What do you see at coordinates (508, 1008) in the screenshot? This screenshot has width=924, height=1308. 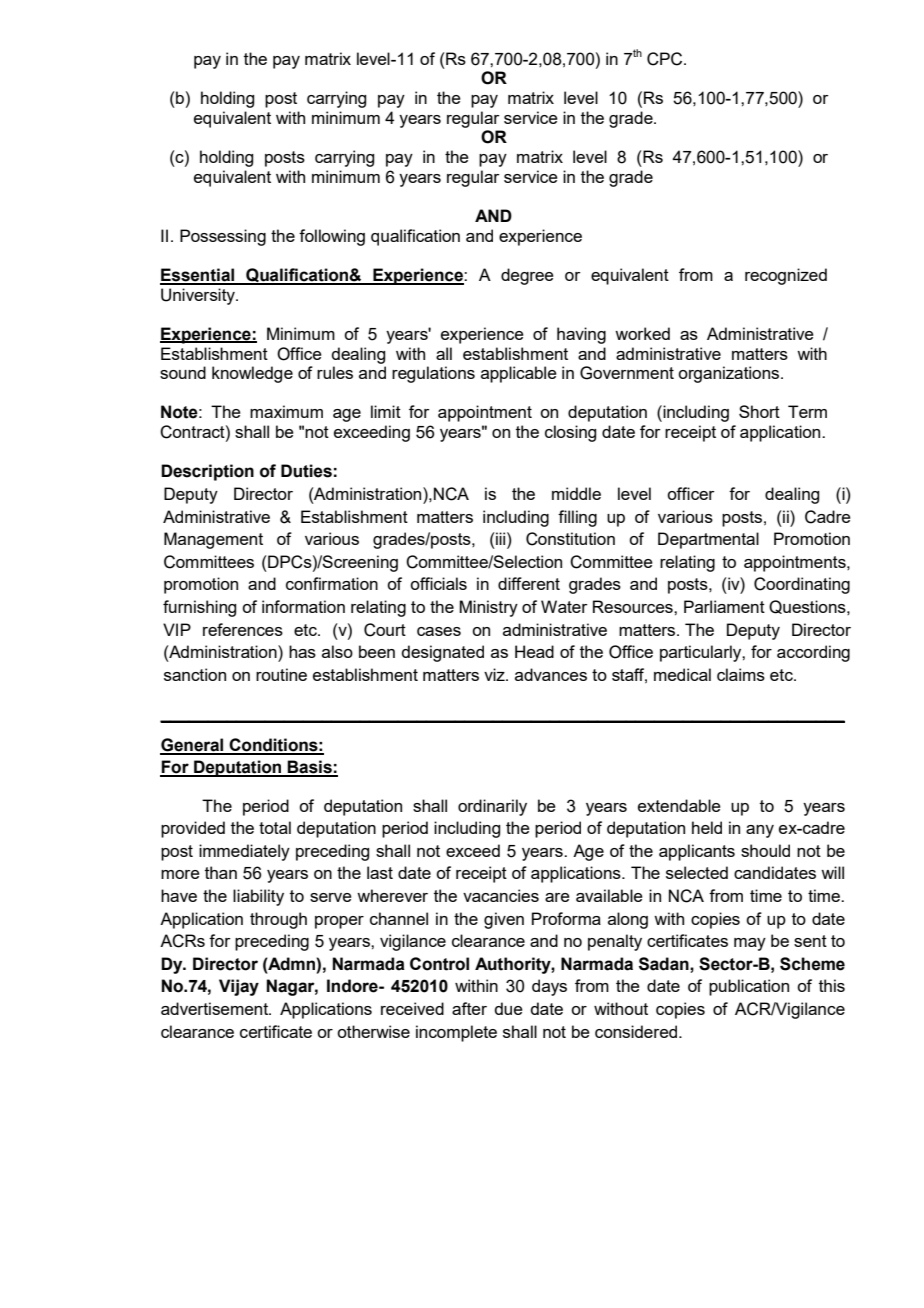 I see `due` at bounding box center [508, 1008].
